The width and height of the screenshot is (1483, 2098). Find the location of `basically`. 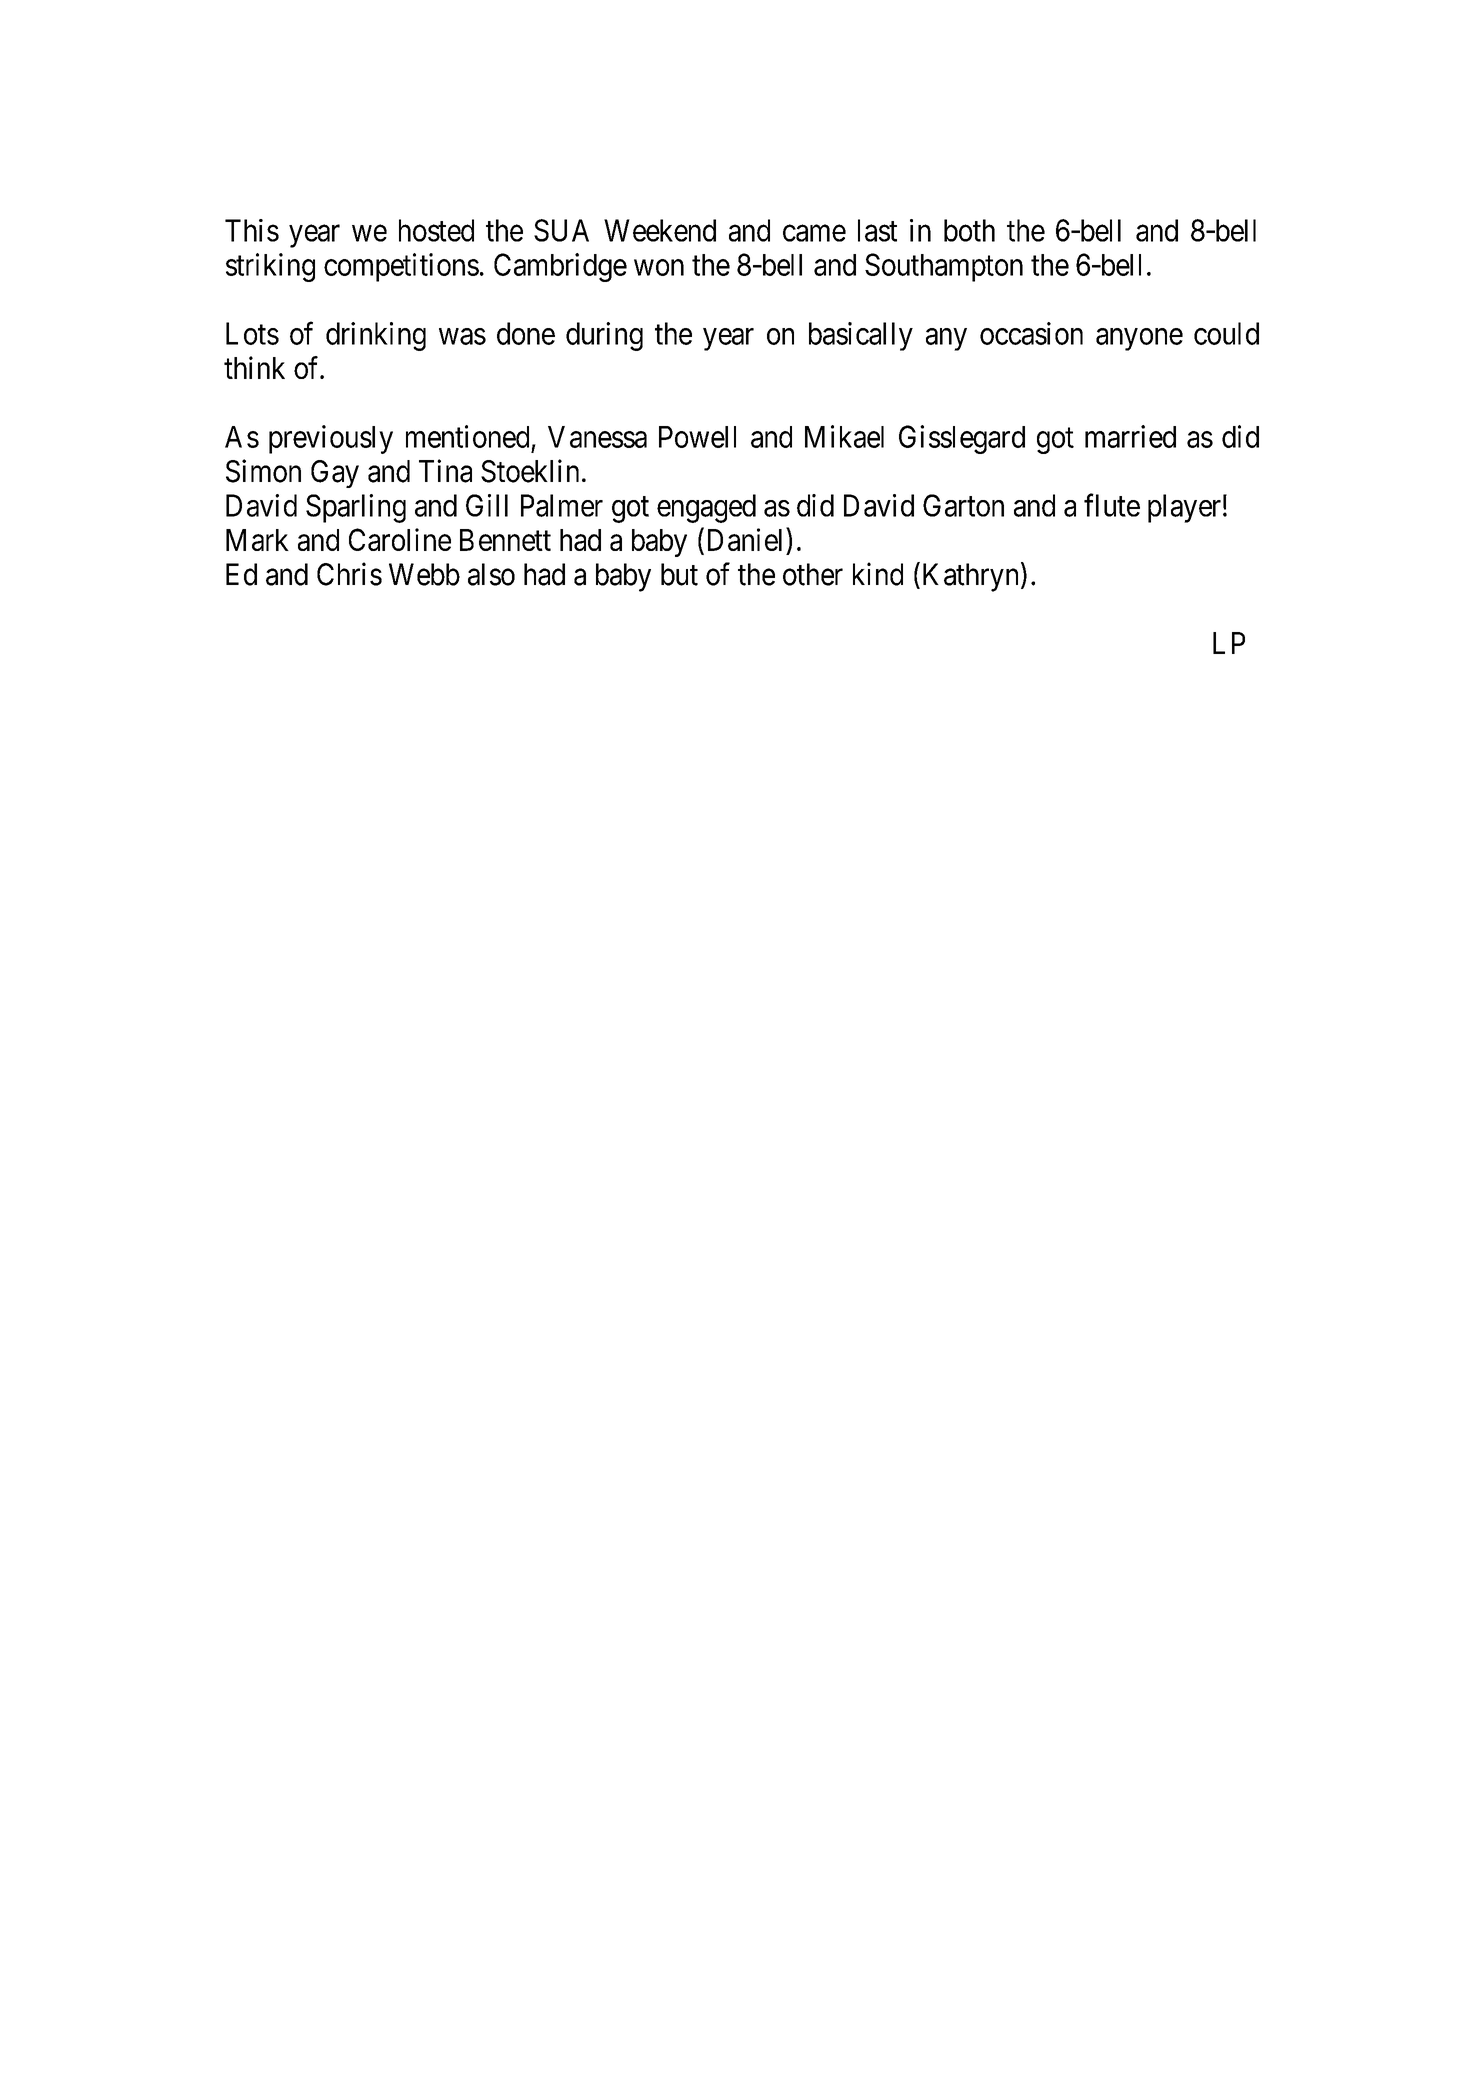

basically is located at coordinates (861, 336).
